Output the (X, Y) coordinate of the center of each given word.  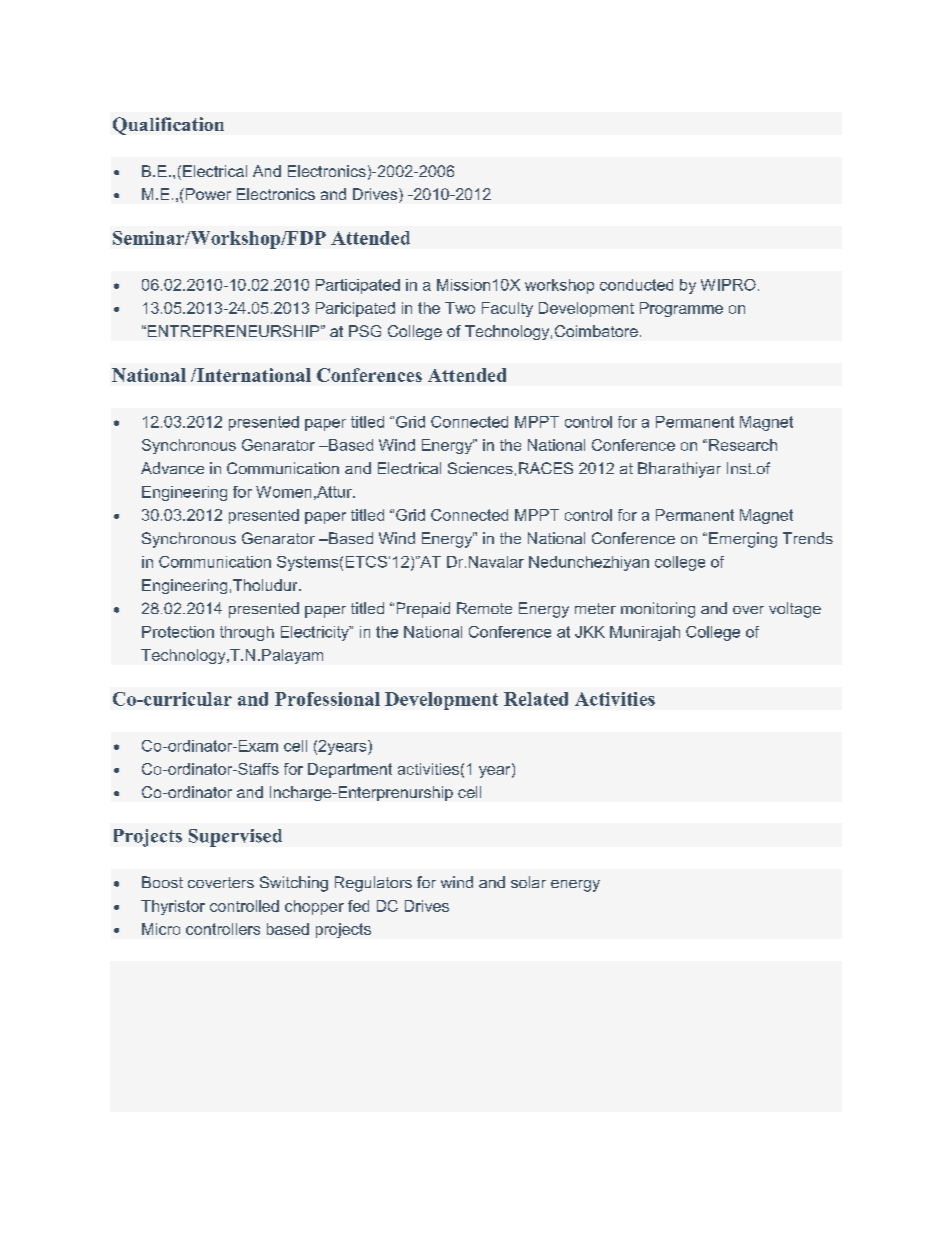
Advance (172, 468)
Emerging (743, 540)
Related (536, 699)
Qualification (168, 126)
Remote (484, 608)
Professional (327, 699)
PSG (365, 331)
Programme (681, 309)
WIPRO (728, 285)
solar (528, 882)
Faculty (507, 309)
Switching (294, 884)
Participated (358, 286)
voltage (795, 610)
